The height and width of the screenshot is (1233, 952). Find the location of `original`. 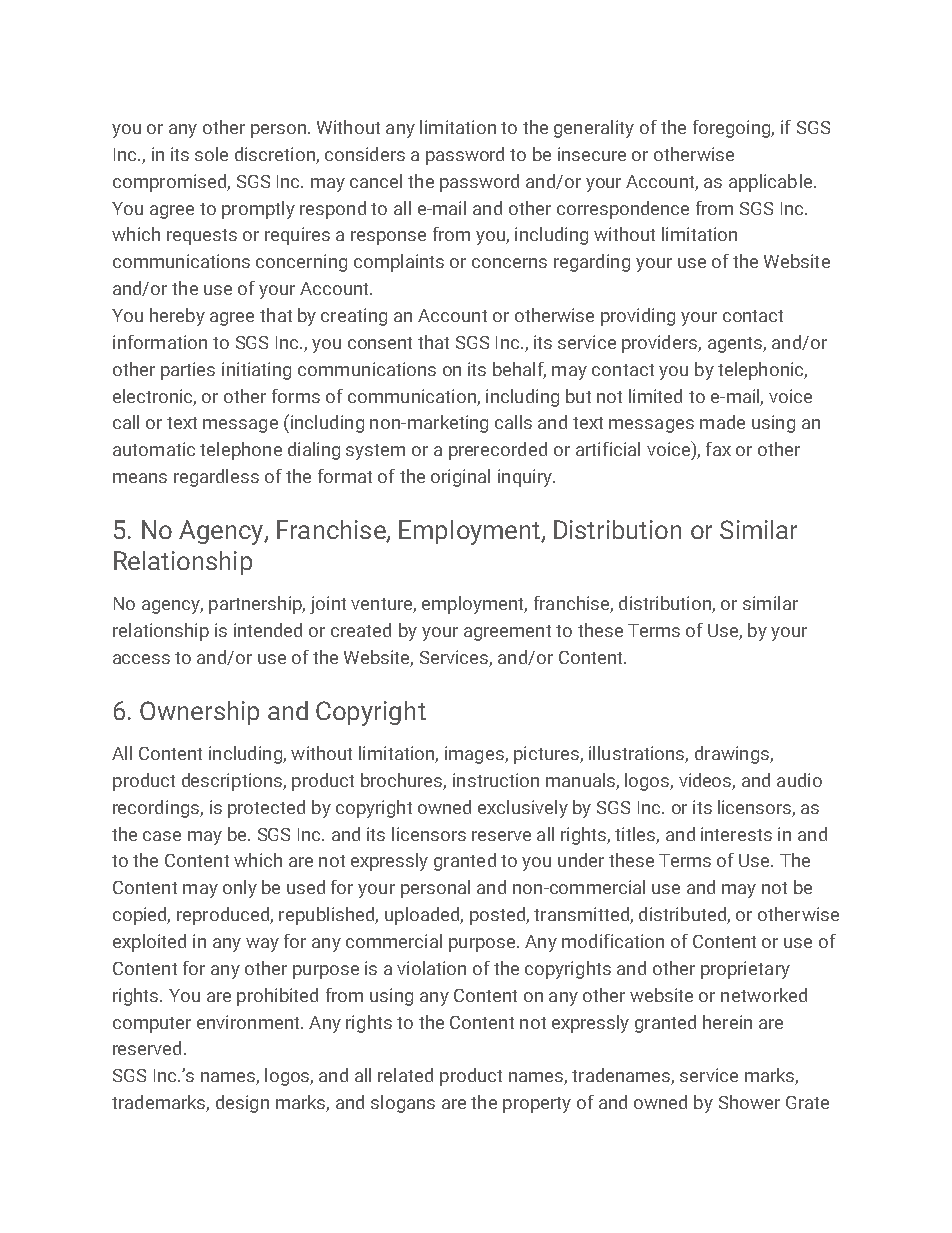

original is located at coordinates (460, 478).
